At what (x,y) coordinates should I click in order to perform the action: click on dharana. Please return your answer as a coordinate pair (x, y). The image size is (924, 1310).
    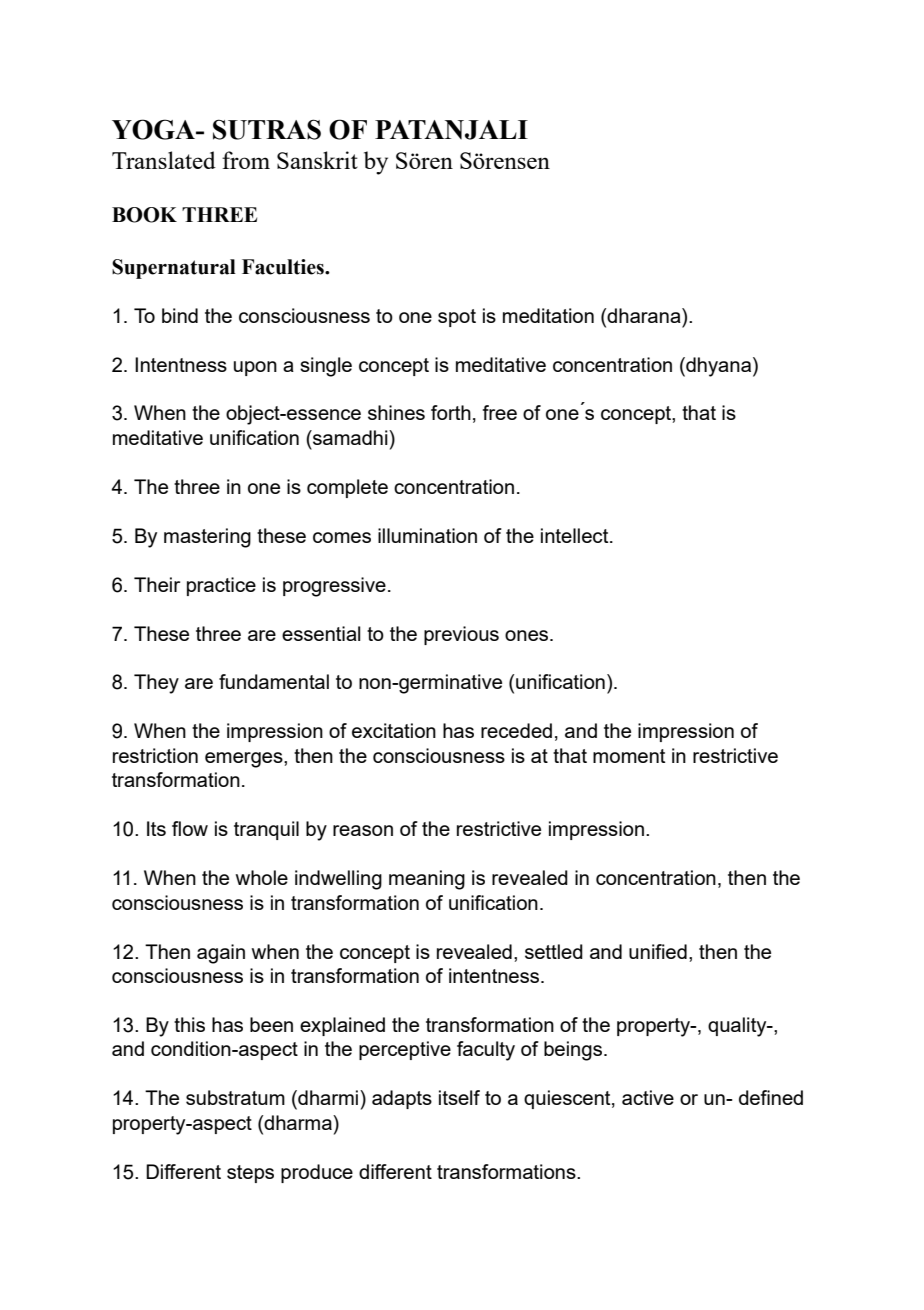
    Looking at the image, I should click on (644, 315).
